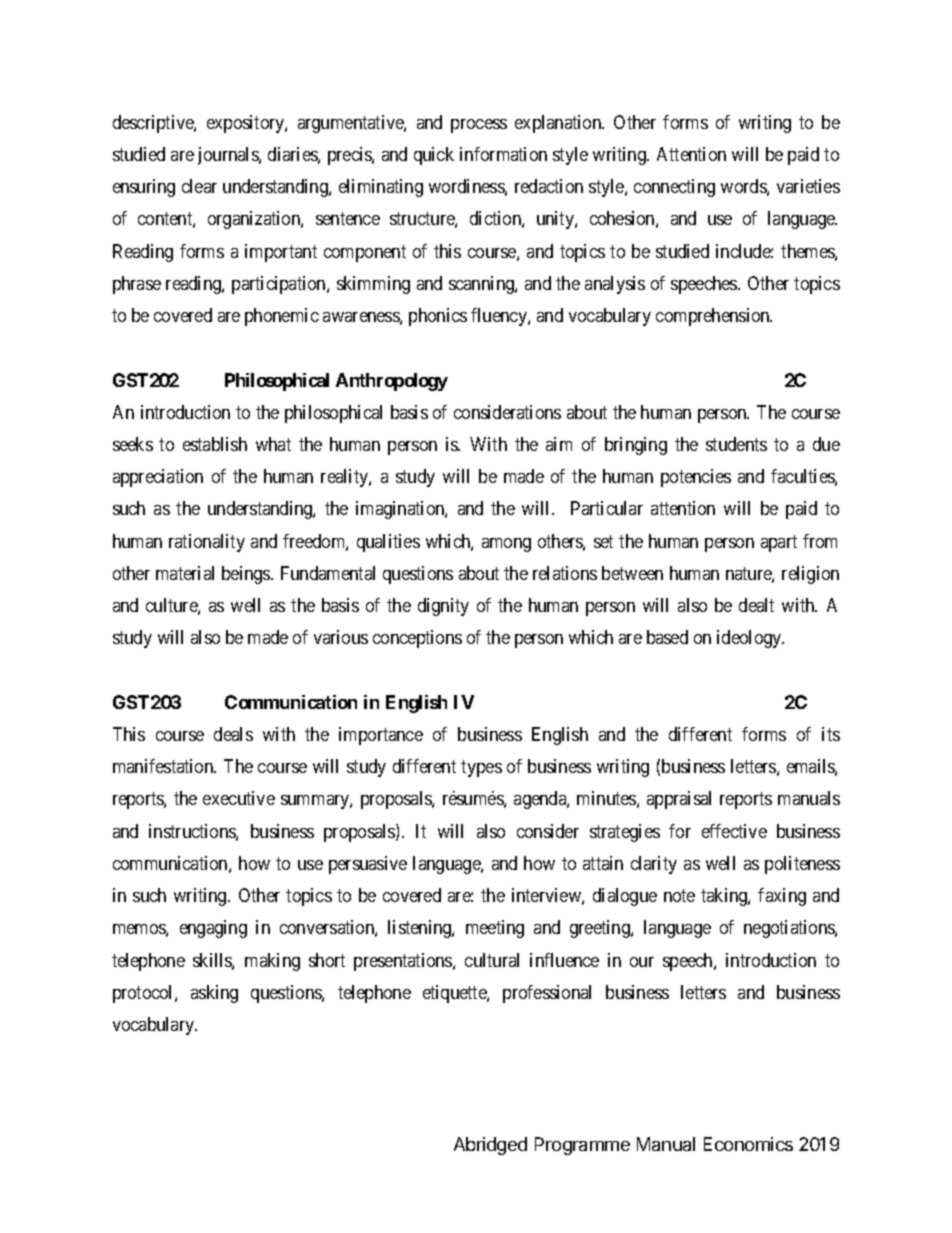 The height and width of the page is (1233, 952). I want to click on information, so click(503, 154).
